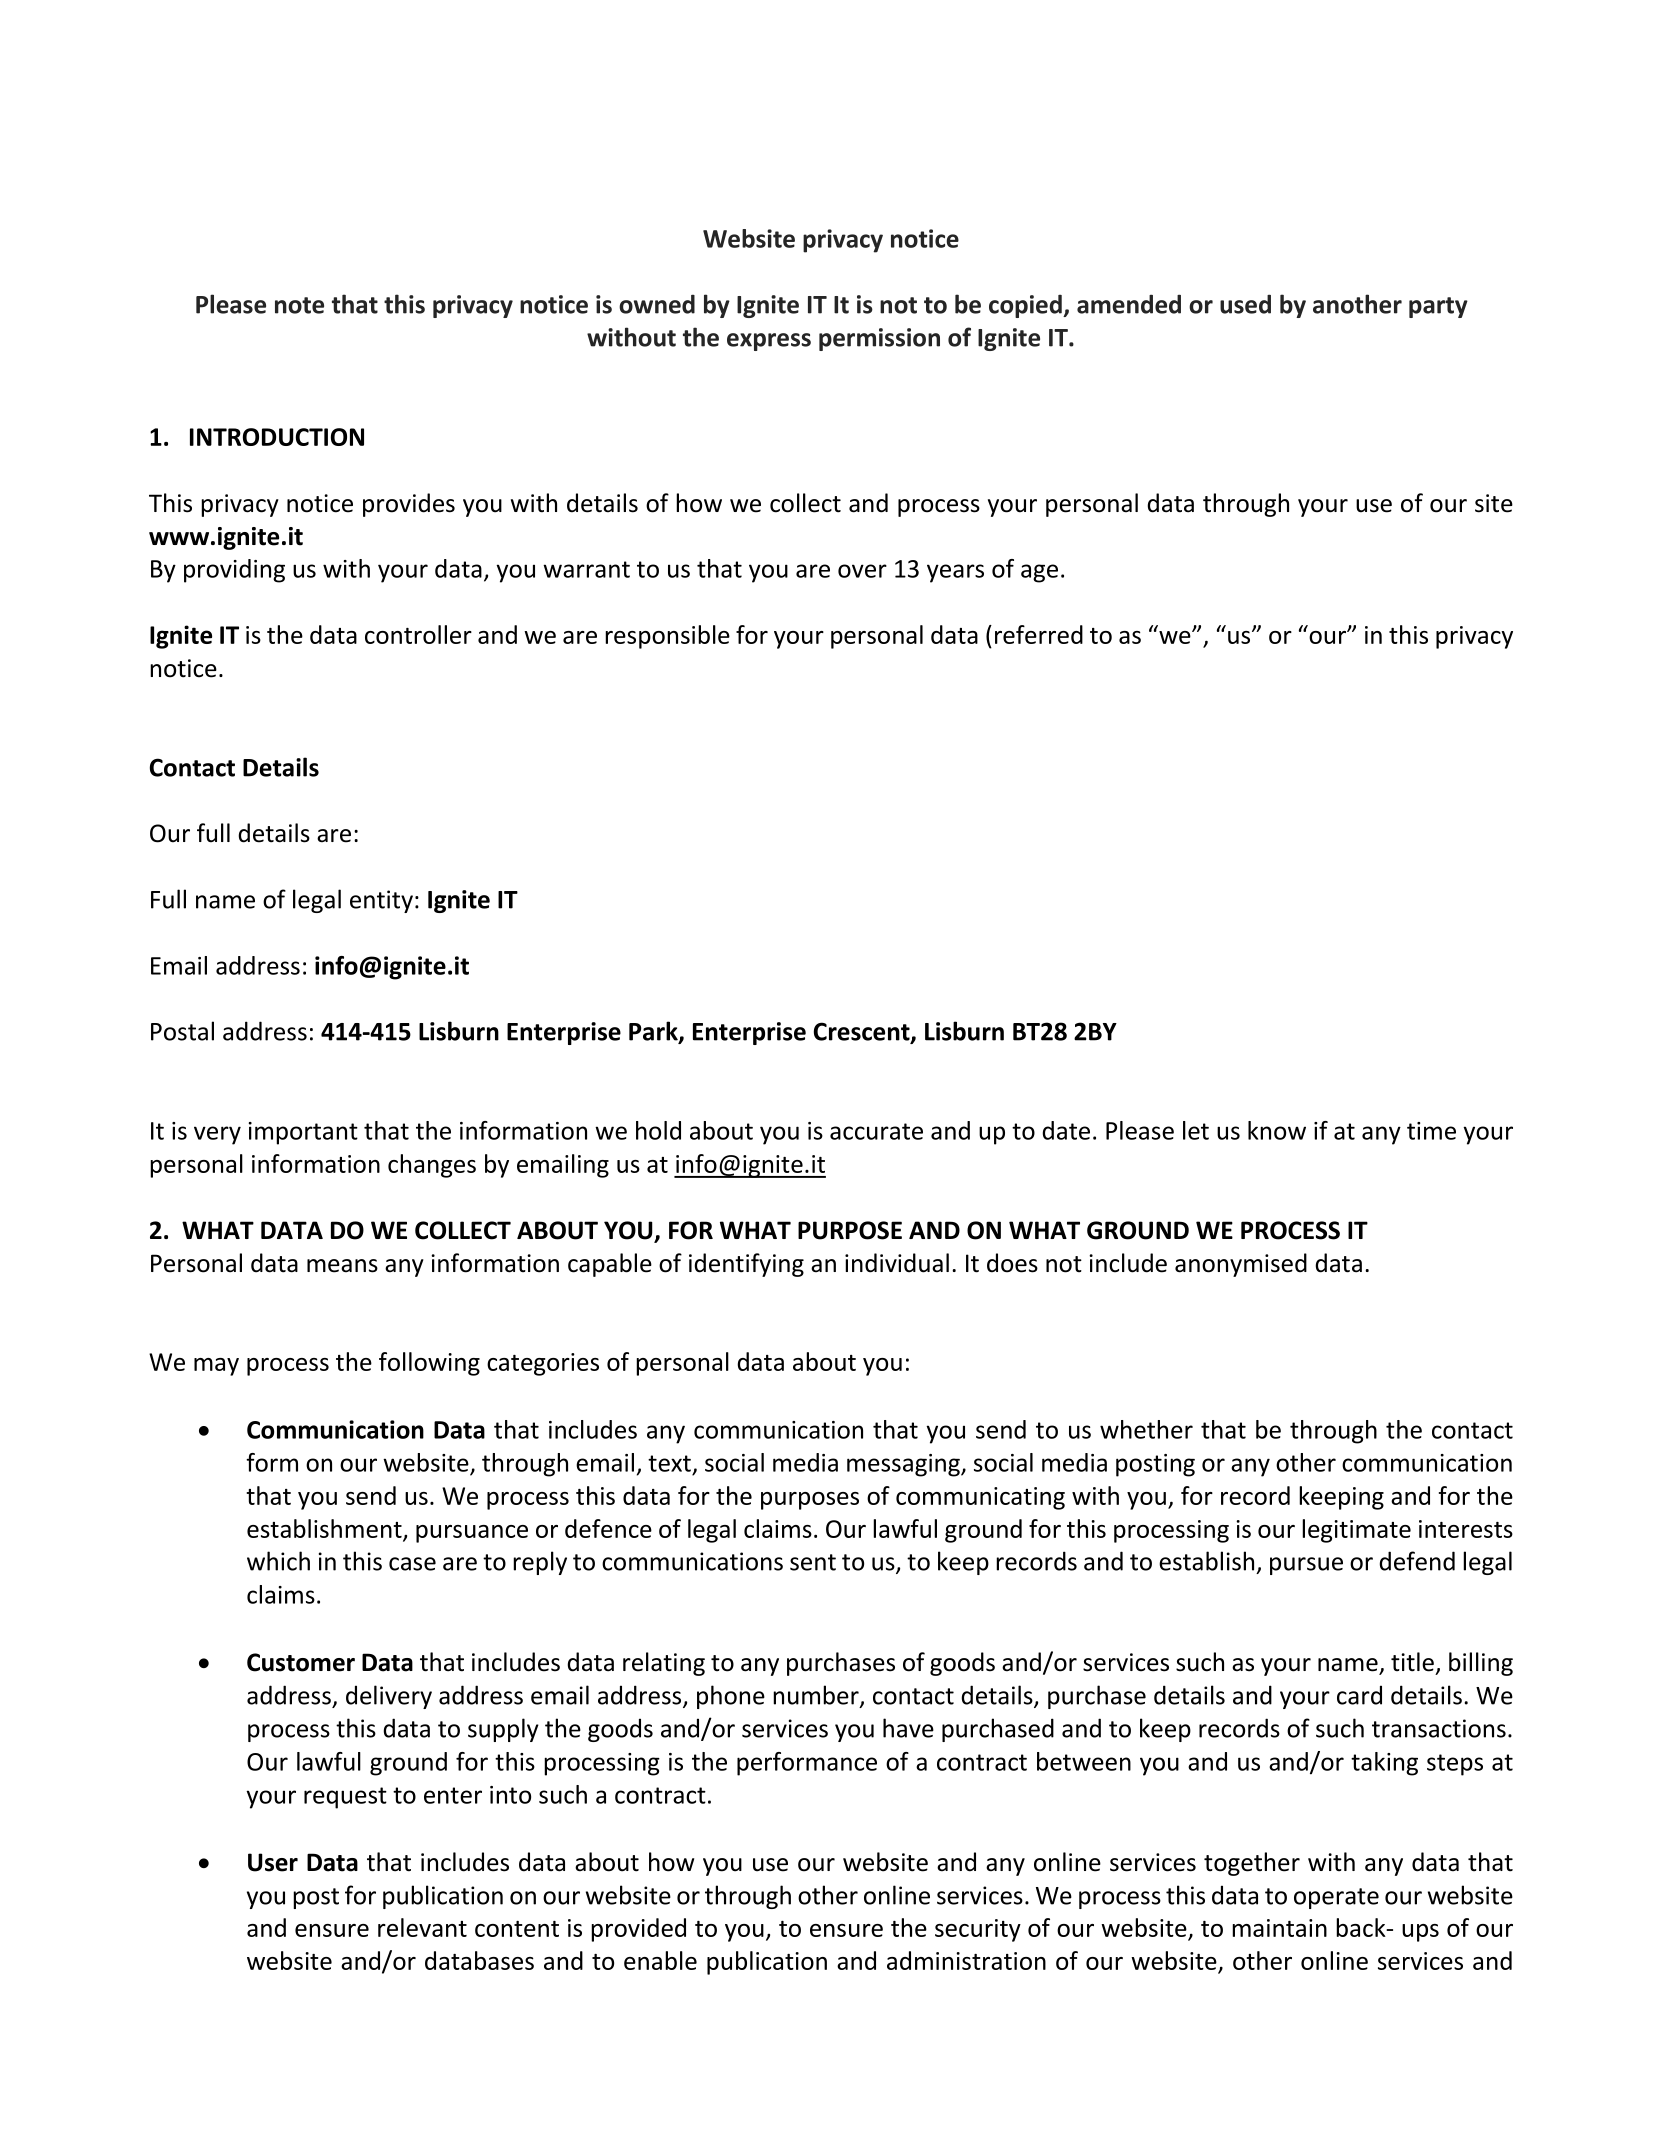 The image size is (1657, 2144). What do you see at coordinates (879, 339) in the image?
I see `permission` at bounding box center [879, 339].
